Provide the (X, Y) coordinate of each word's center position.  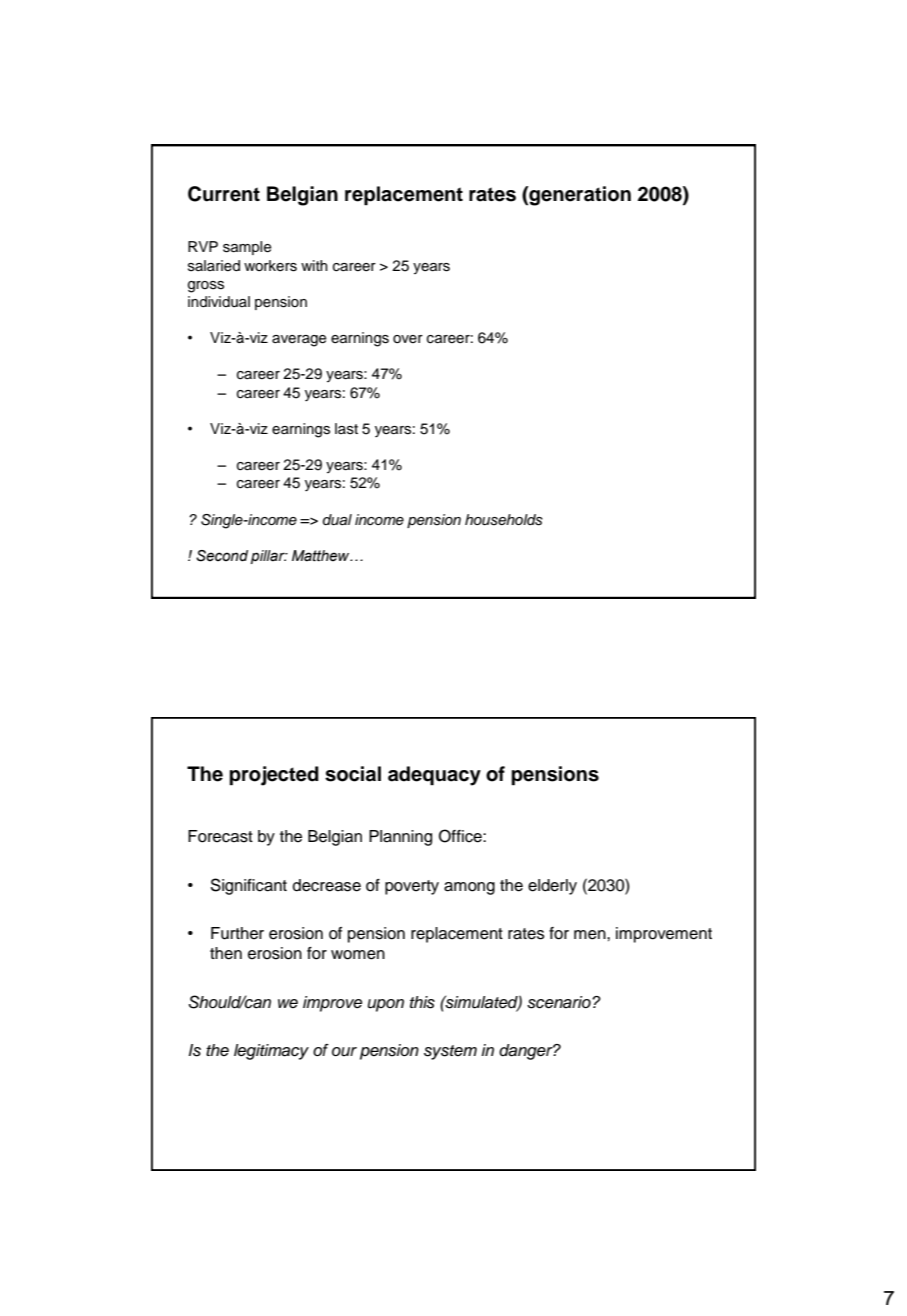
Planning (400, 838)
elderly (552, 887)
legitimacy (271, 1052)
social (353, 774)
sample (247, 248)
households (504, 520)
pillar (269, 557)
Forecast (220, 836)
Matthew (322, 556)
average (299, 341)
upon (386, 1005)
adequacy (434, 776)
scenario (560, 1002)
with (314, 265)
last (346, 429)
